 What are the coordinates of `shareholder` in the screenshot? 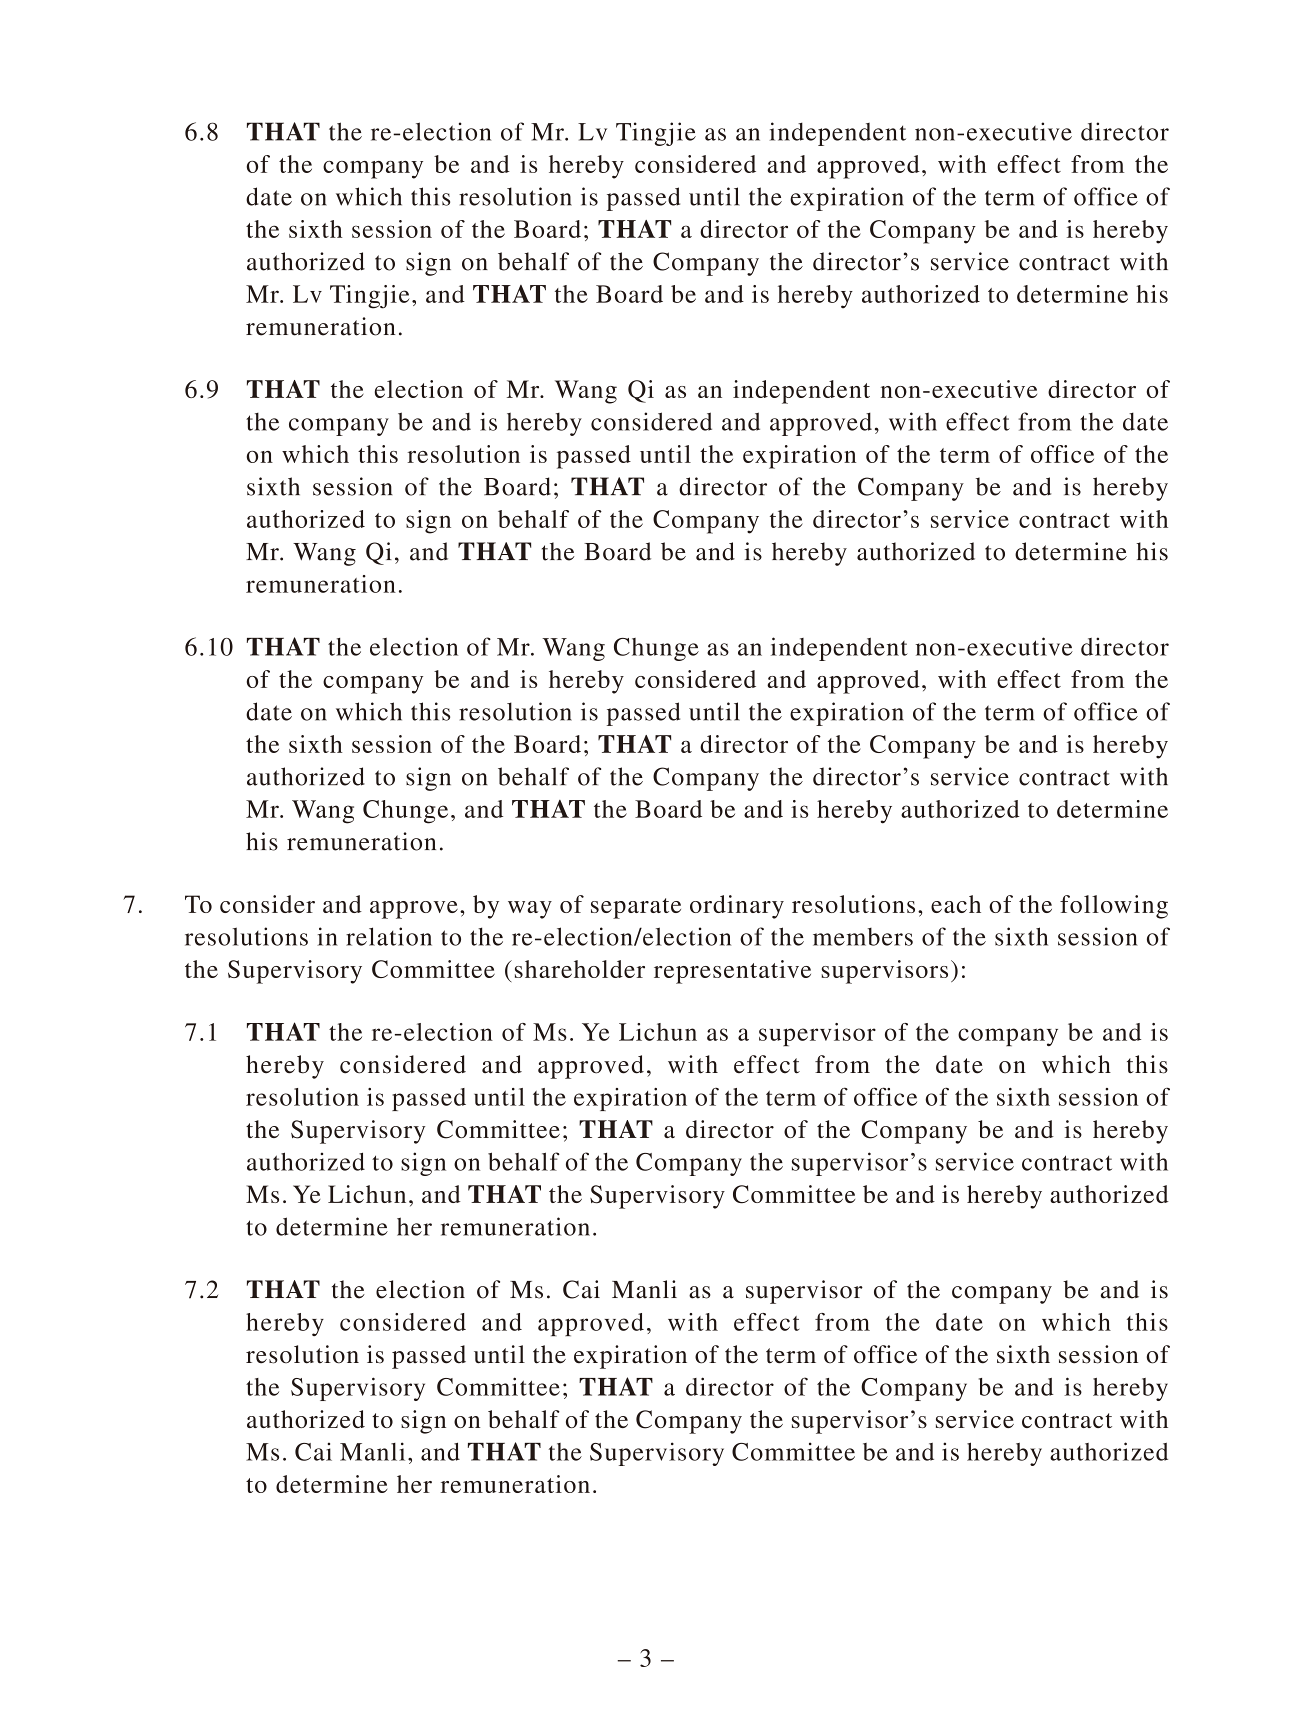 It's located at (580, 969).
